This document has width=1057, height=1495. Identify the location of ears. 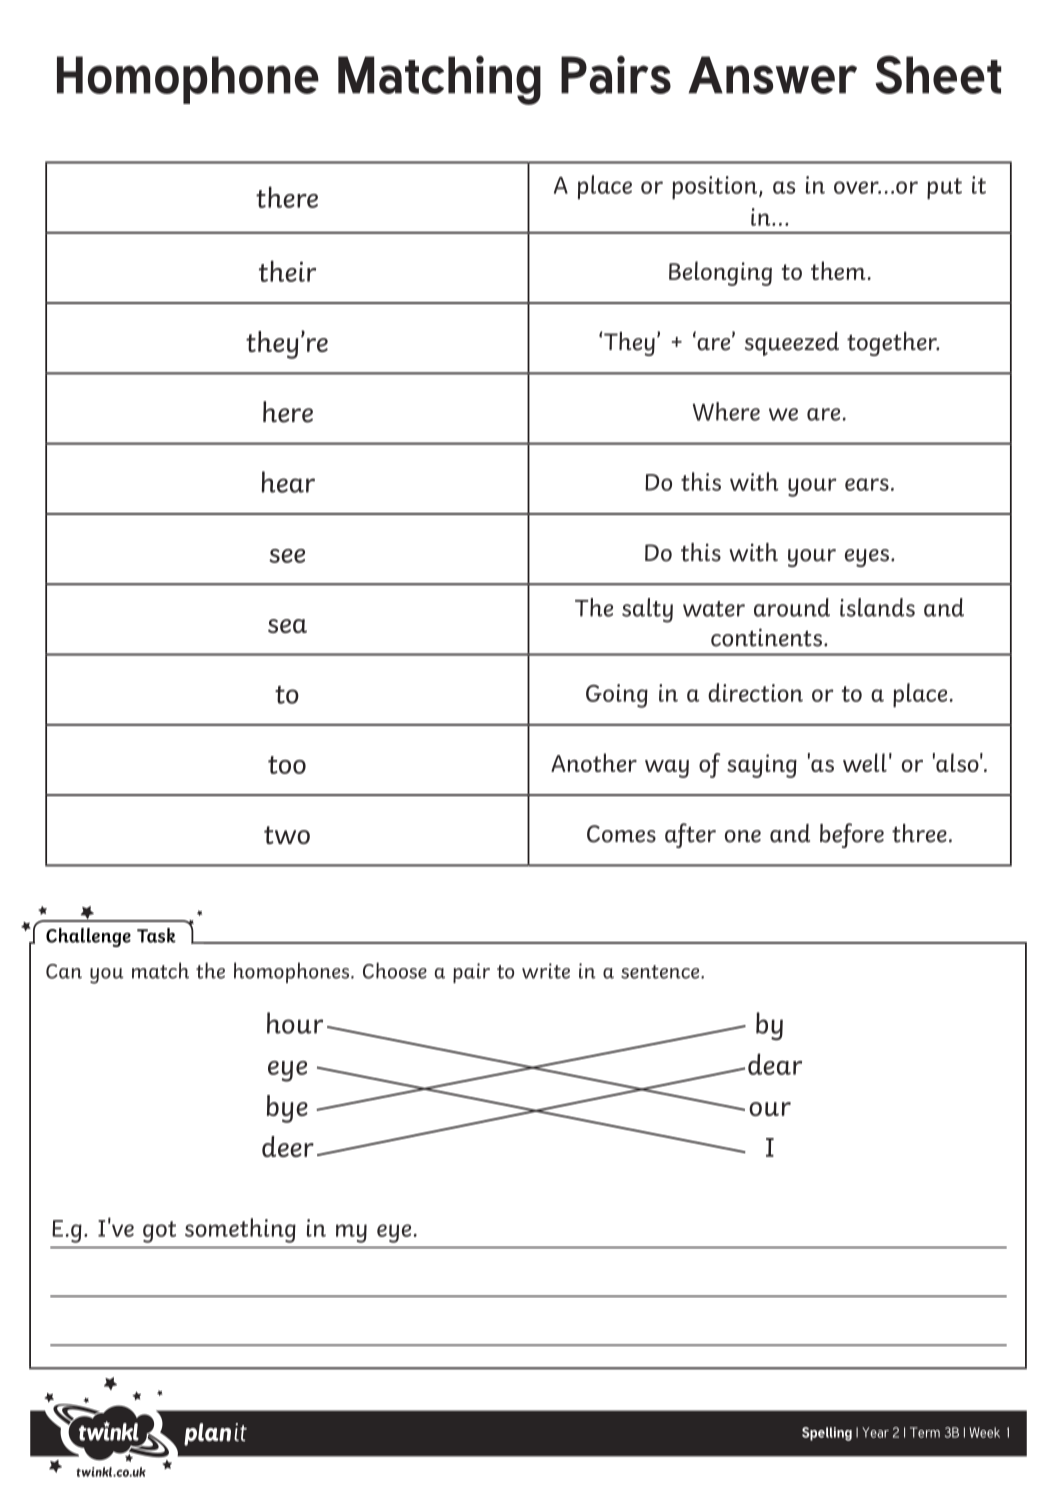
(867, 484).
